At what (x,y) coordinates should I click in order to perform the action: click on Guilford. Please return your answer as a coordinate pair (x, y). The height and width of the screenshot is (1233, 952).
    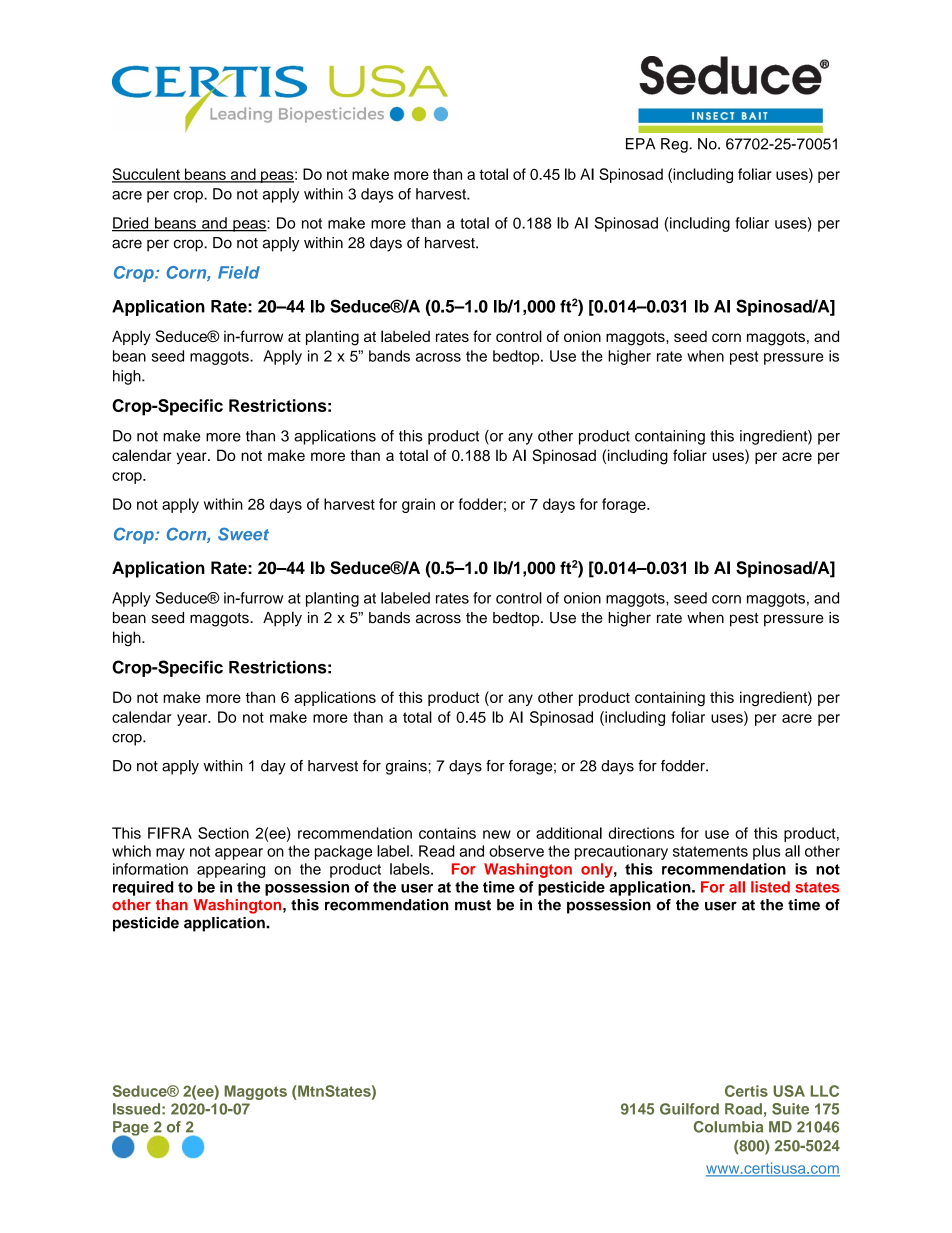
    Looking at the image, I should click on (689, 1109).
